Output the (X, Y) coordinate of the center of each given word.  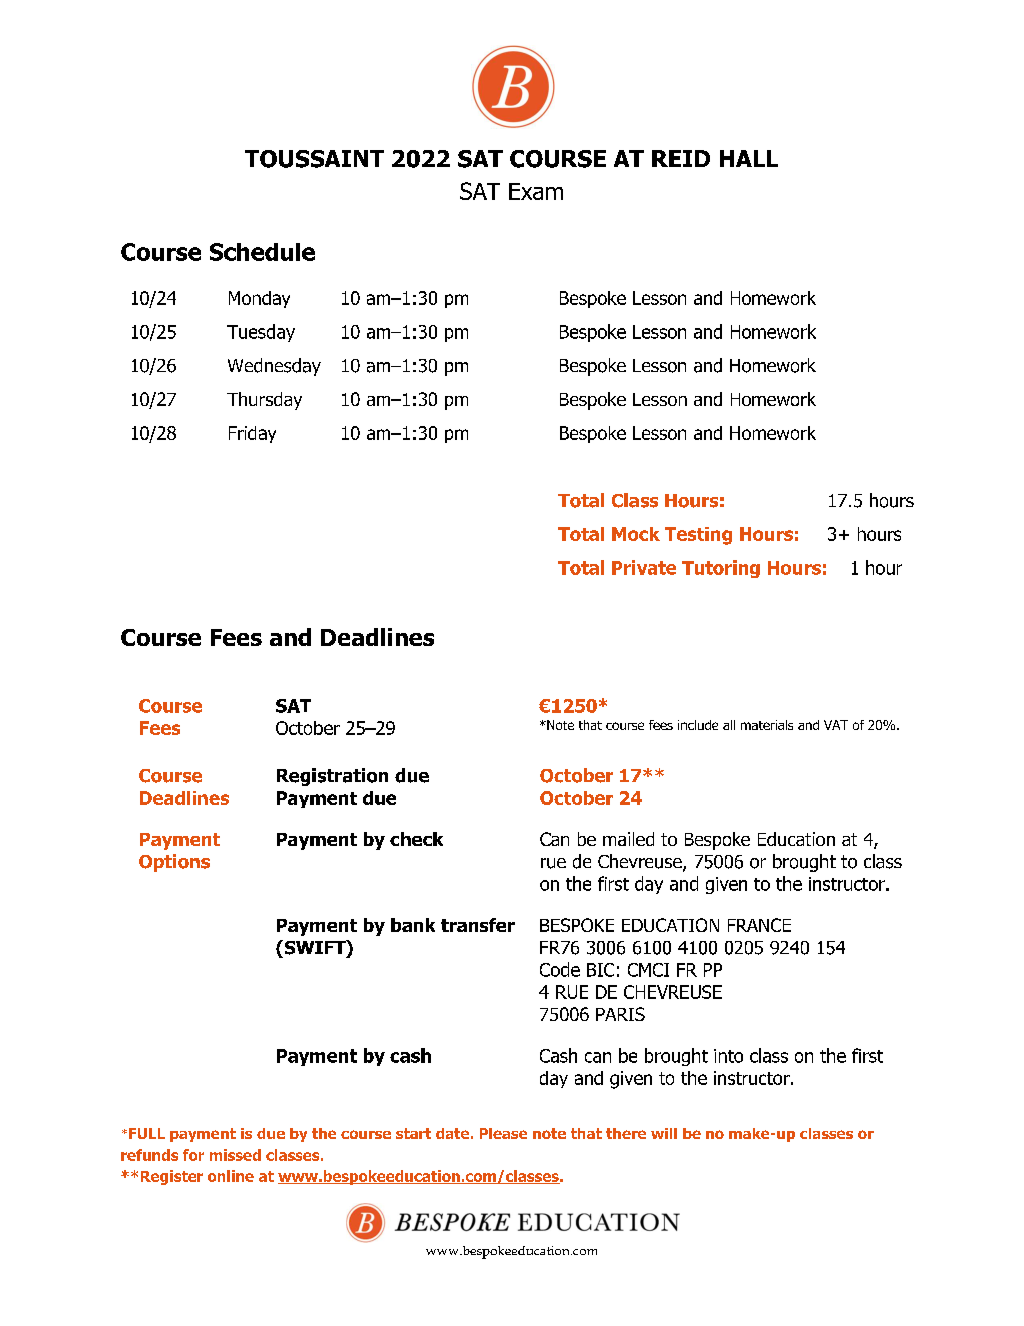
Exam (536, 191)
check (416, 839)
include (698, 725)
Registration (332, 777)
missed (235, 1155)
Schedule (262, 252)
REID (681, 158)
